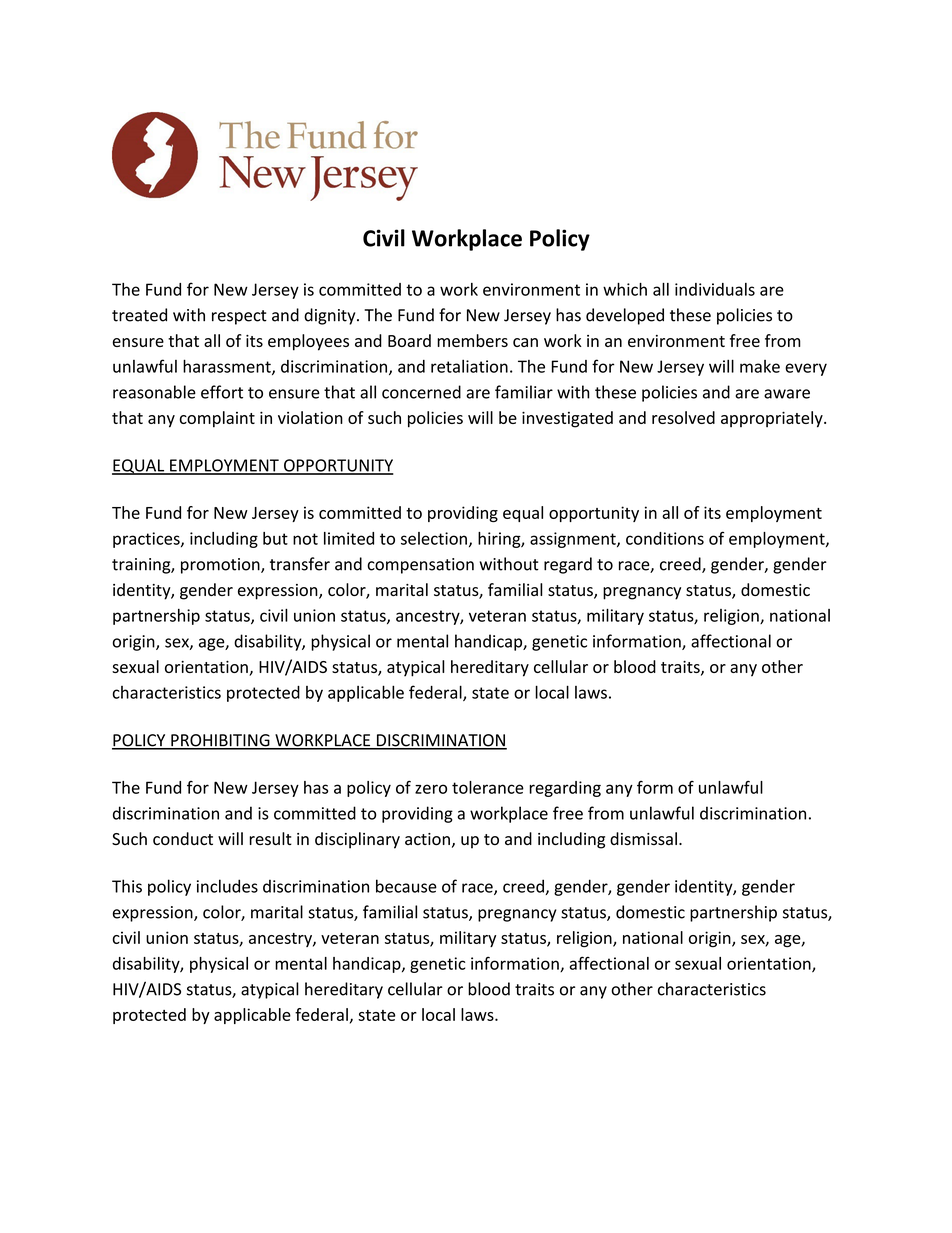 The image size is (952, 1233). Describe the element at coordinates (488, 787) in the page. I see `tolerance` at that location.
